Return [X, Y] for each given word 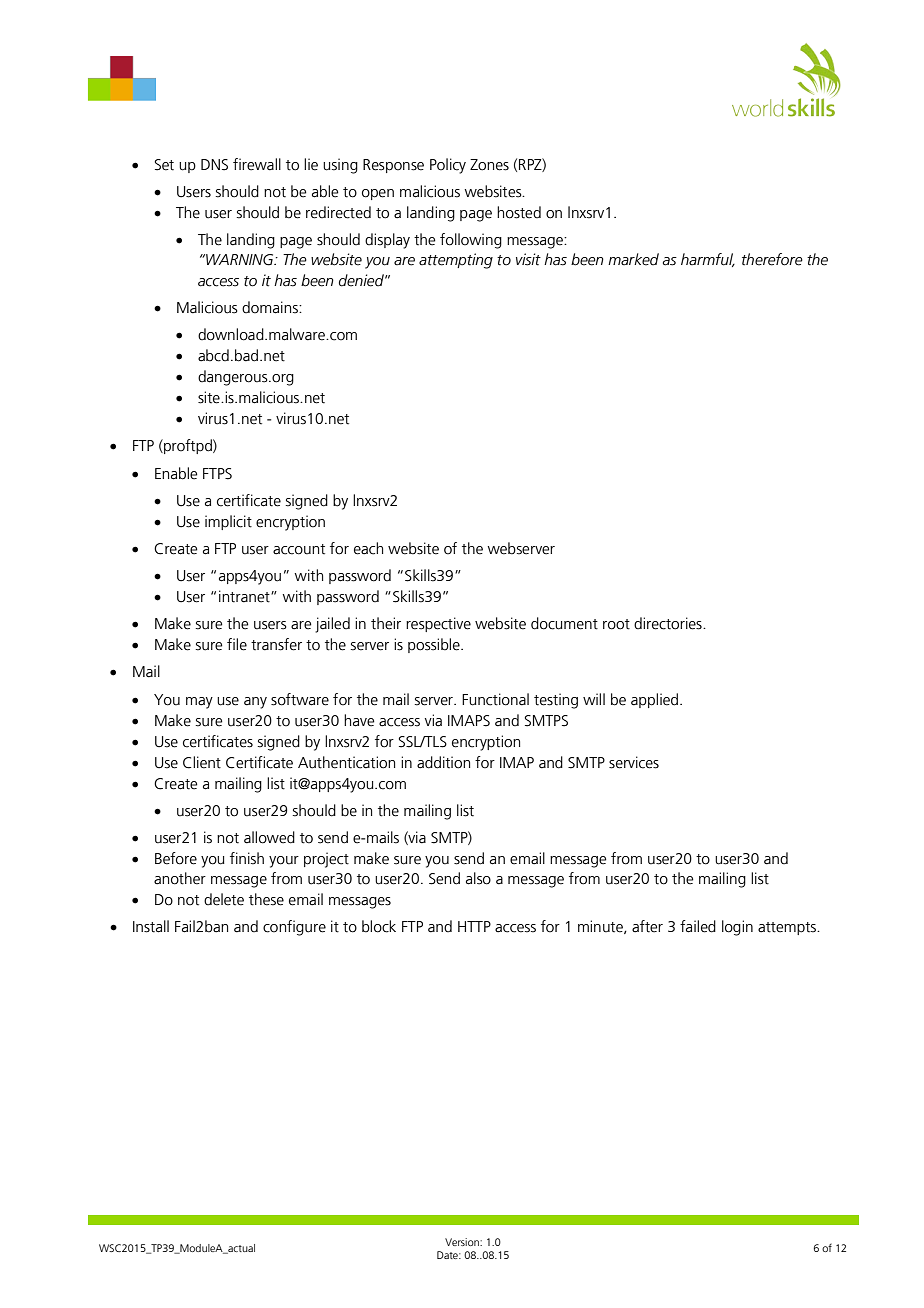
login [737, 928]
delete [224, 899]
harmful [708, 260]
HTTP [474, 926]
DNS [214, 165]
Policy [448, 166]
